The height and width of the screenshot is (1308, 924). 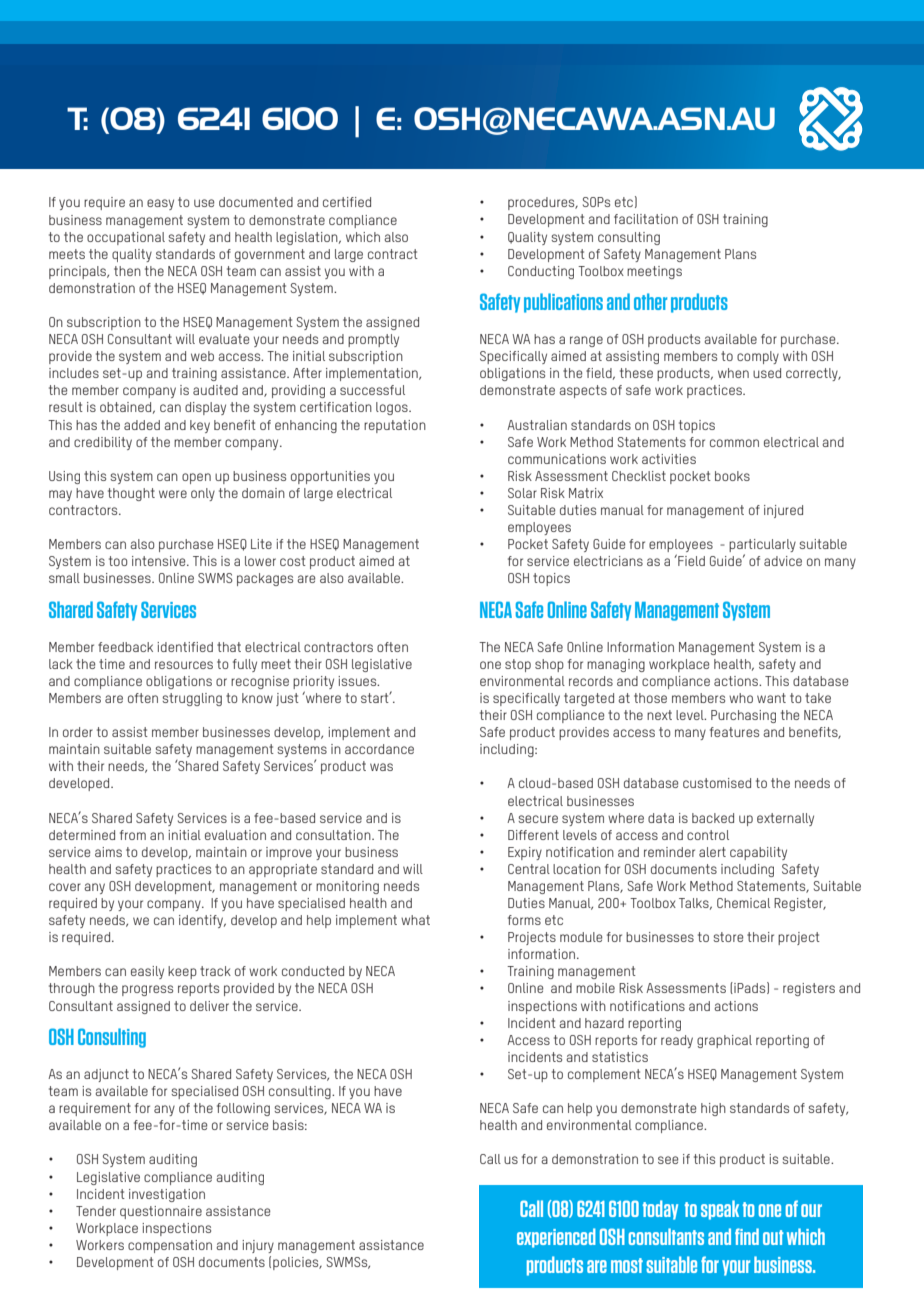 What do you see at coordinates (734, 732) in the screenshot?
I see `features` at bounding box center [734, 732].
